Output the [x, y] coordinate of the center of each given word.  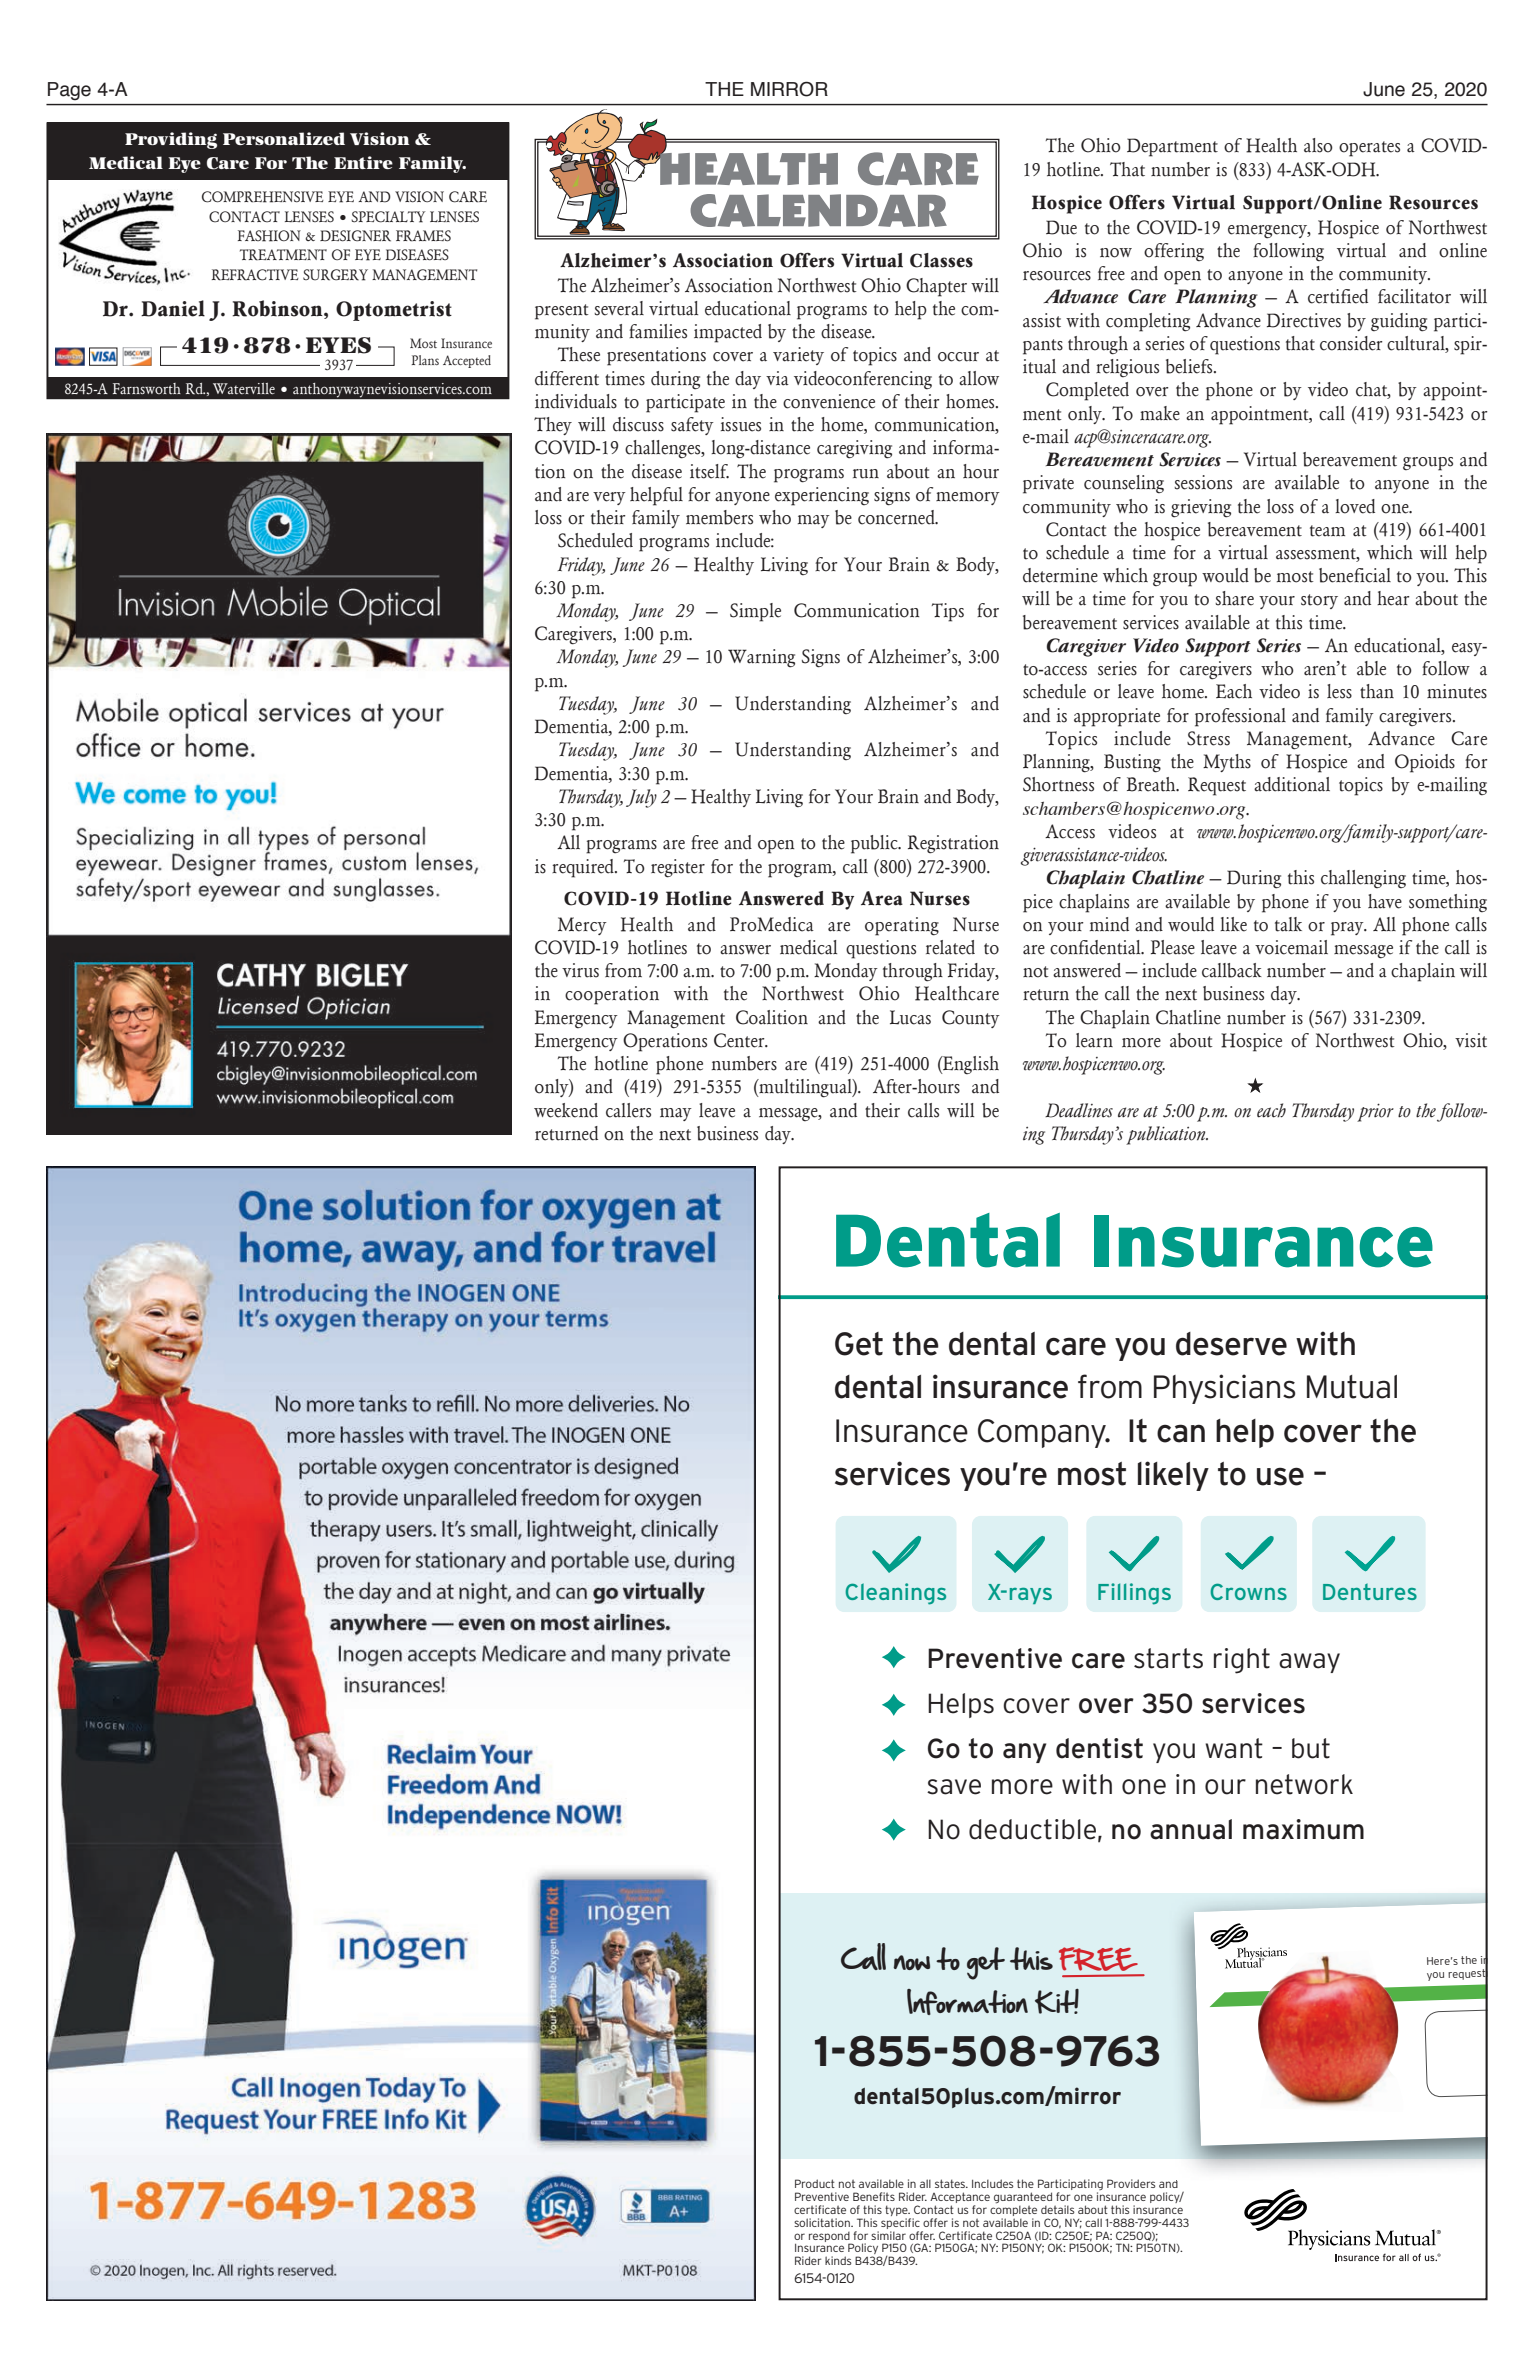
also [1318, 145]
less [1339, 691]
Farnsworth [147, 388]
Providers [1131, 2183]
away [1309, 1663]
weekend [566, 1110]
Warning [761, 658]
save [954, 1787]
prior [1375, 1112]
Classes [941, 260]
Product [815, 2183]
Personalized [284, 138]
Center [740, 1040]
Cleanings [895, 1594]
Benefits [874, 2196]
